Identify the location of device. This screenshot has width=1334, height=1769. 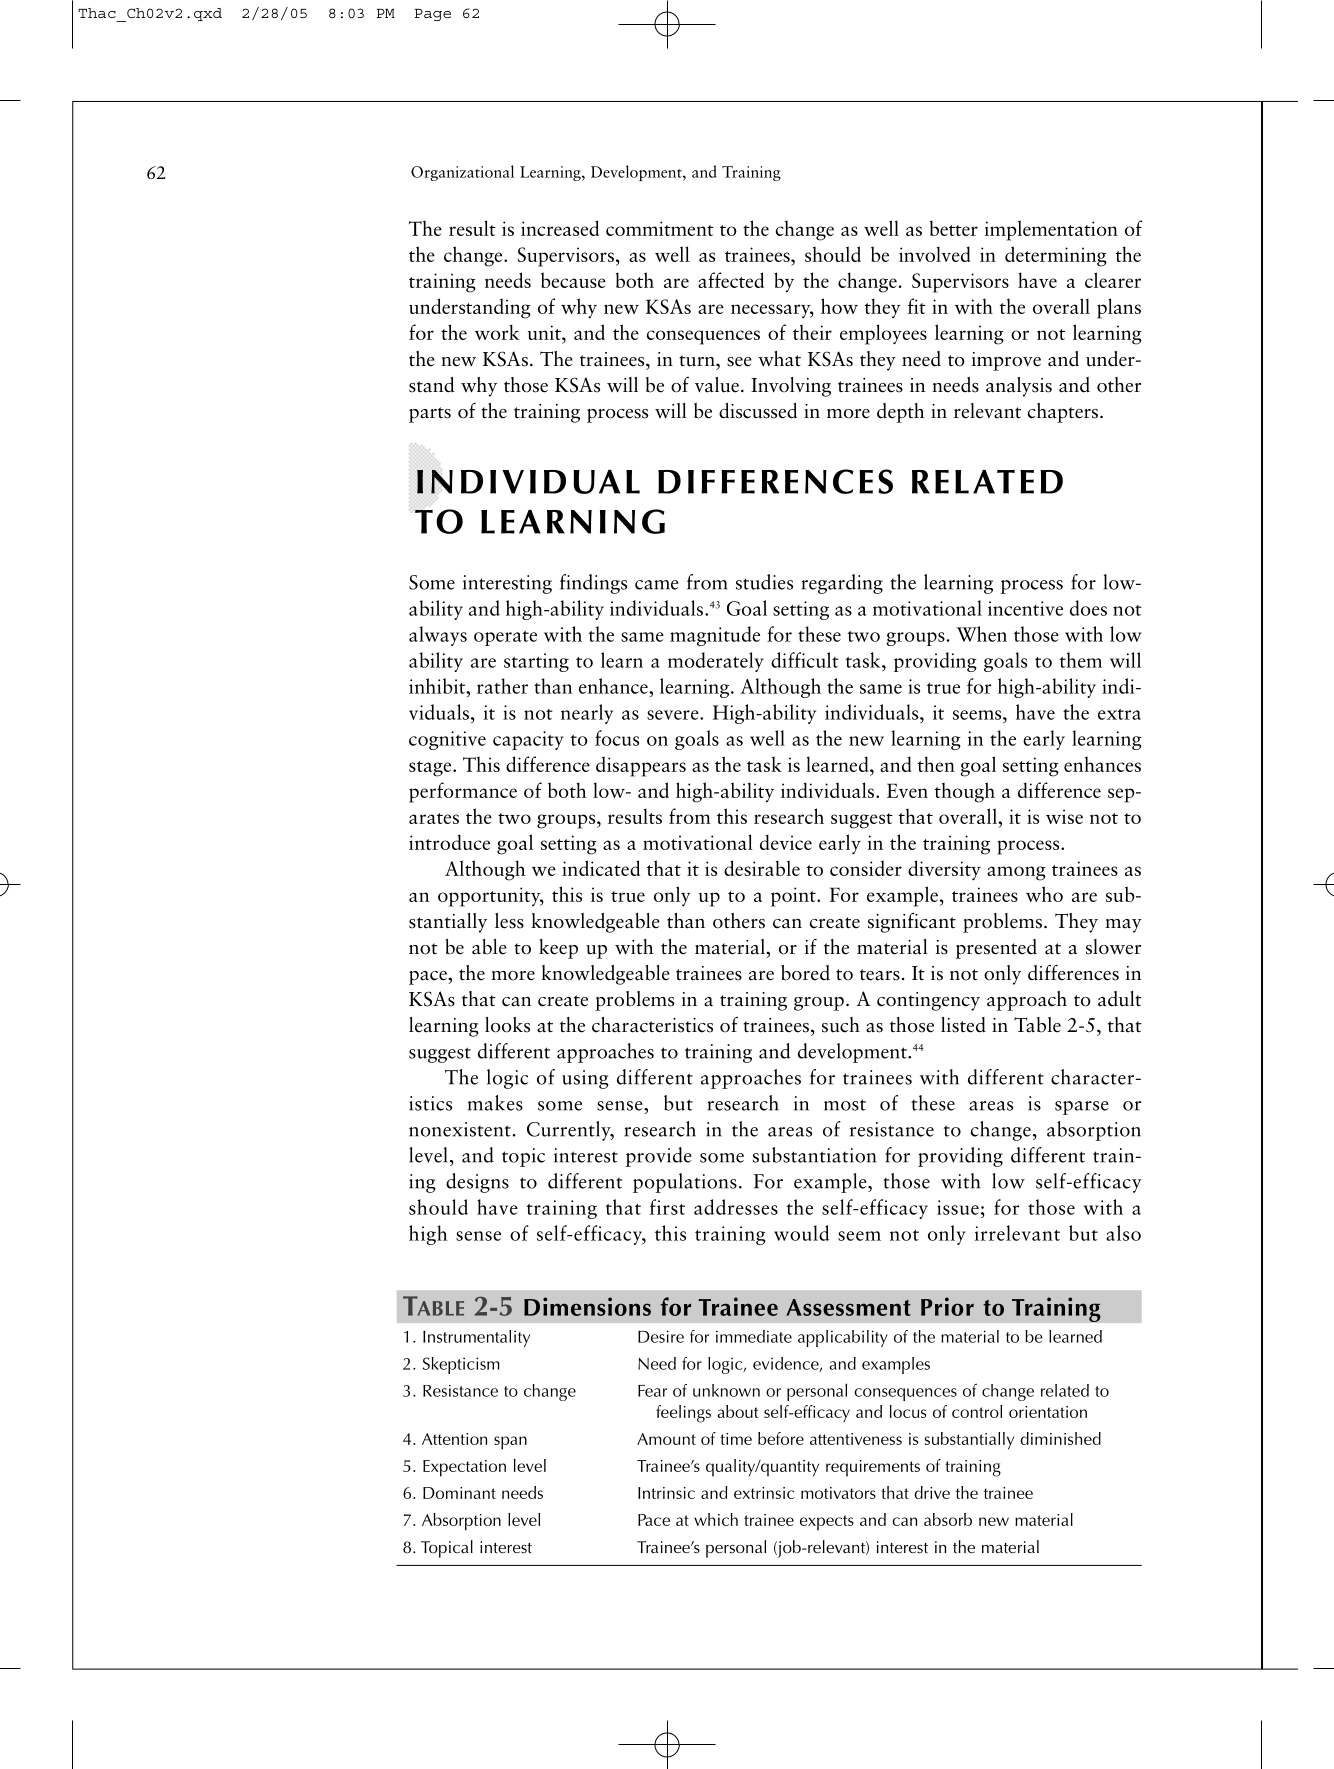
(786, 842).
